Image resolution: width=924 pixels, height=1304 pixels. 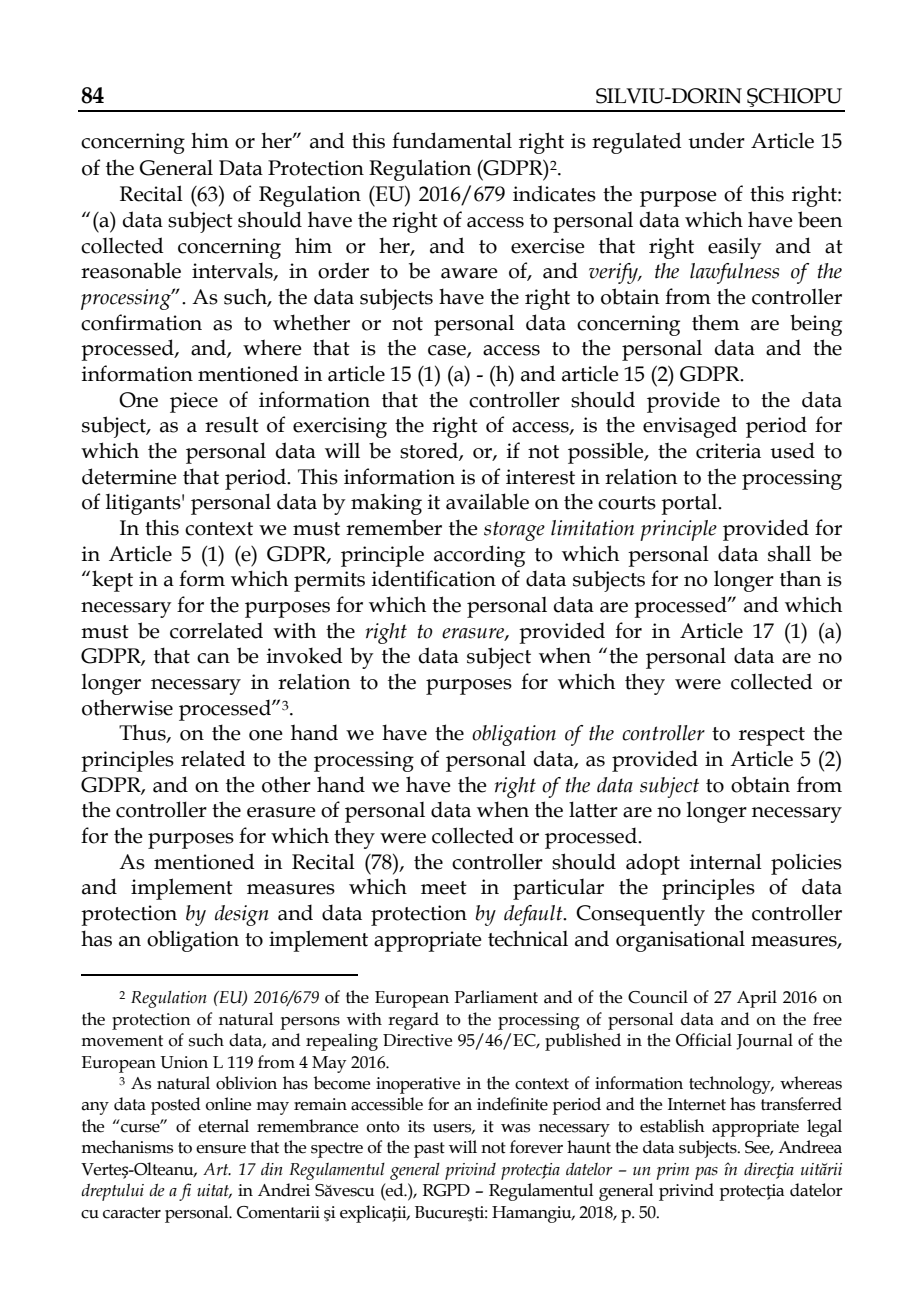 What do you see at coordinates (129, 476) in the image?
I see `determine` at bounding box center [129, 476].
